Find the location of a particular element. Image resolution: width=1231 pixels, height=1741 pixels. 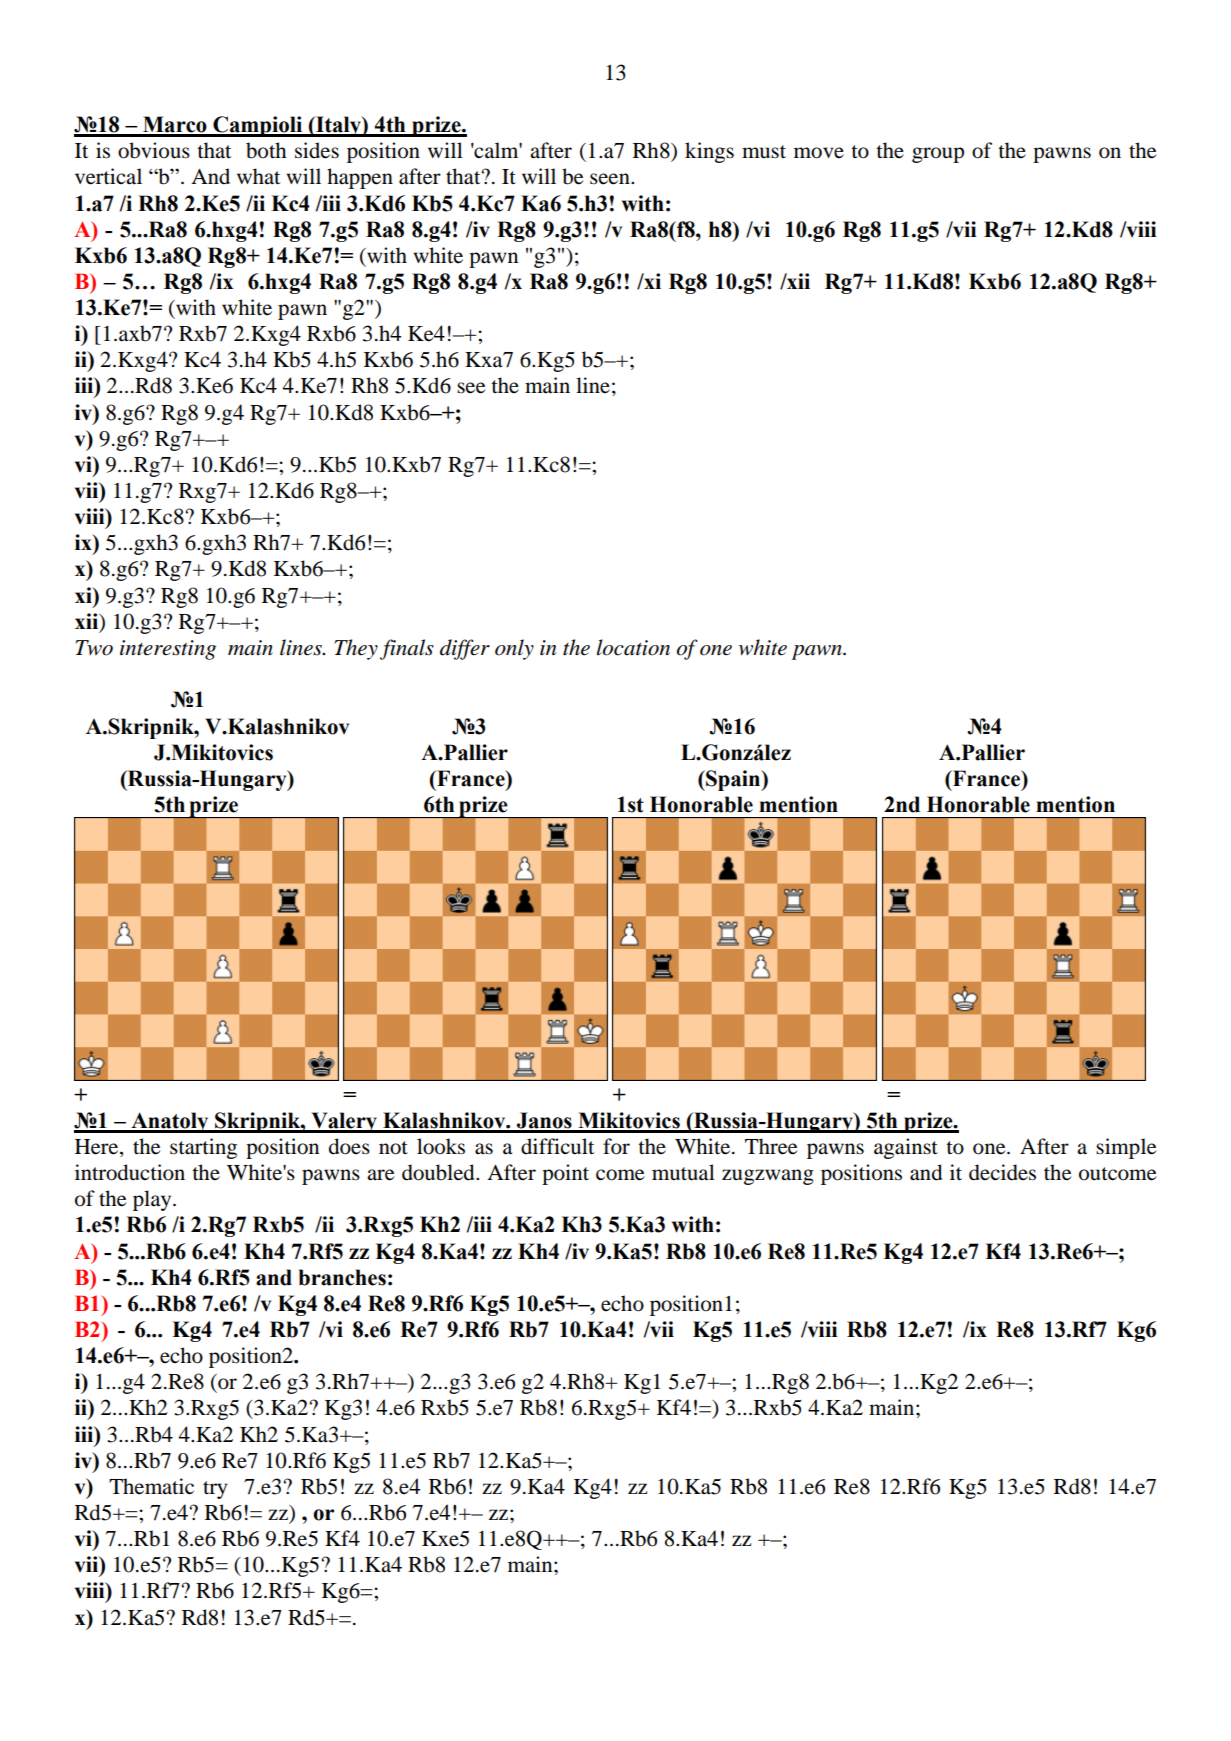

Spain is located at coordinates (733, 780).
